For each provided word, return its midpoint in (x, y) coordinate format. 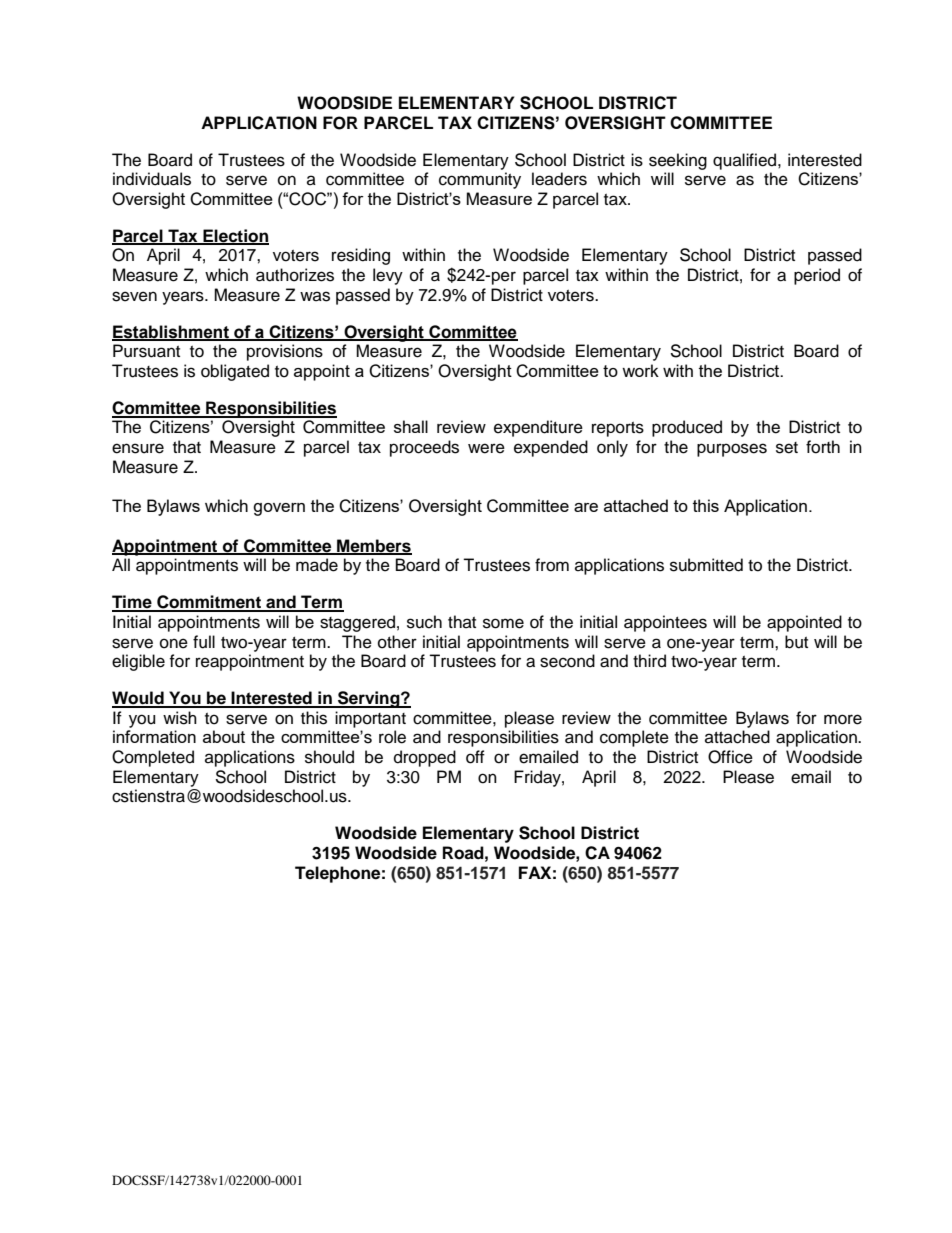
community (480, 180)
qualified (746, 161)
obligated (235, 372)
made (317, 565)
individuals (152, 179)
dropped (425, 758)
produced (687, 428)
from (552, 565)
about (224, 736)
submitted (706, 565)
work (640, 370)
